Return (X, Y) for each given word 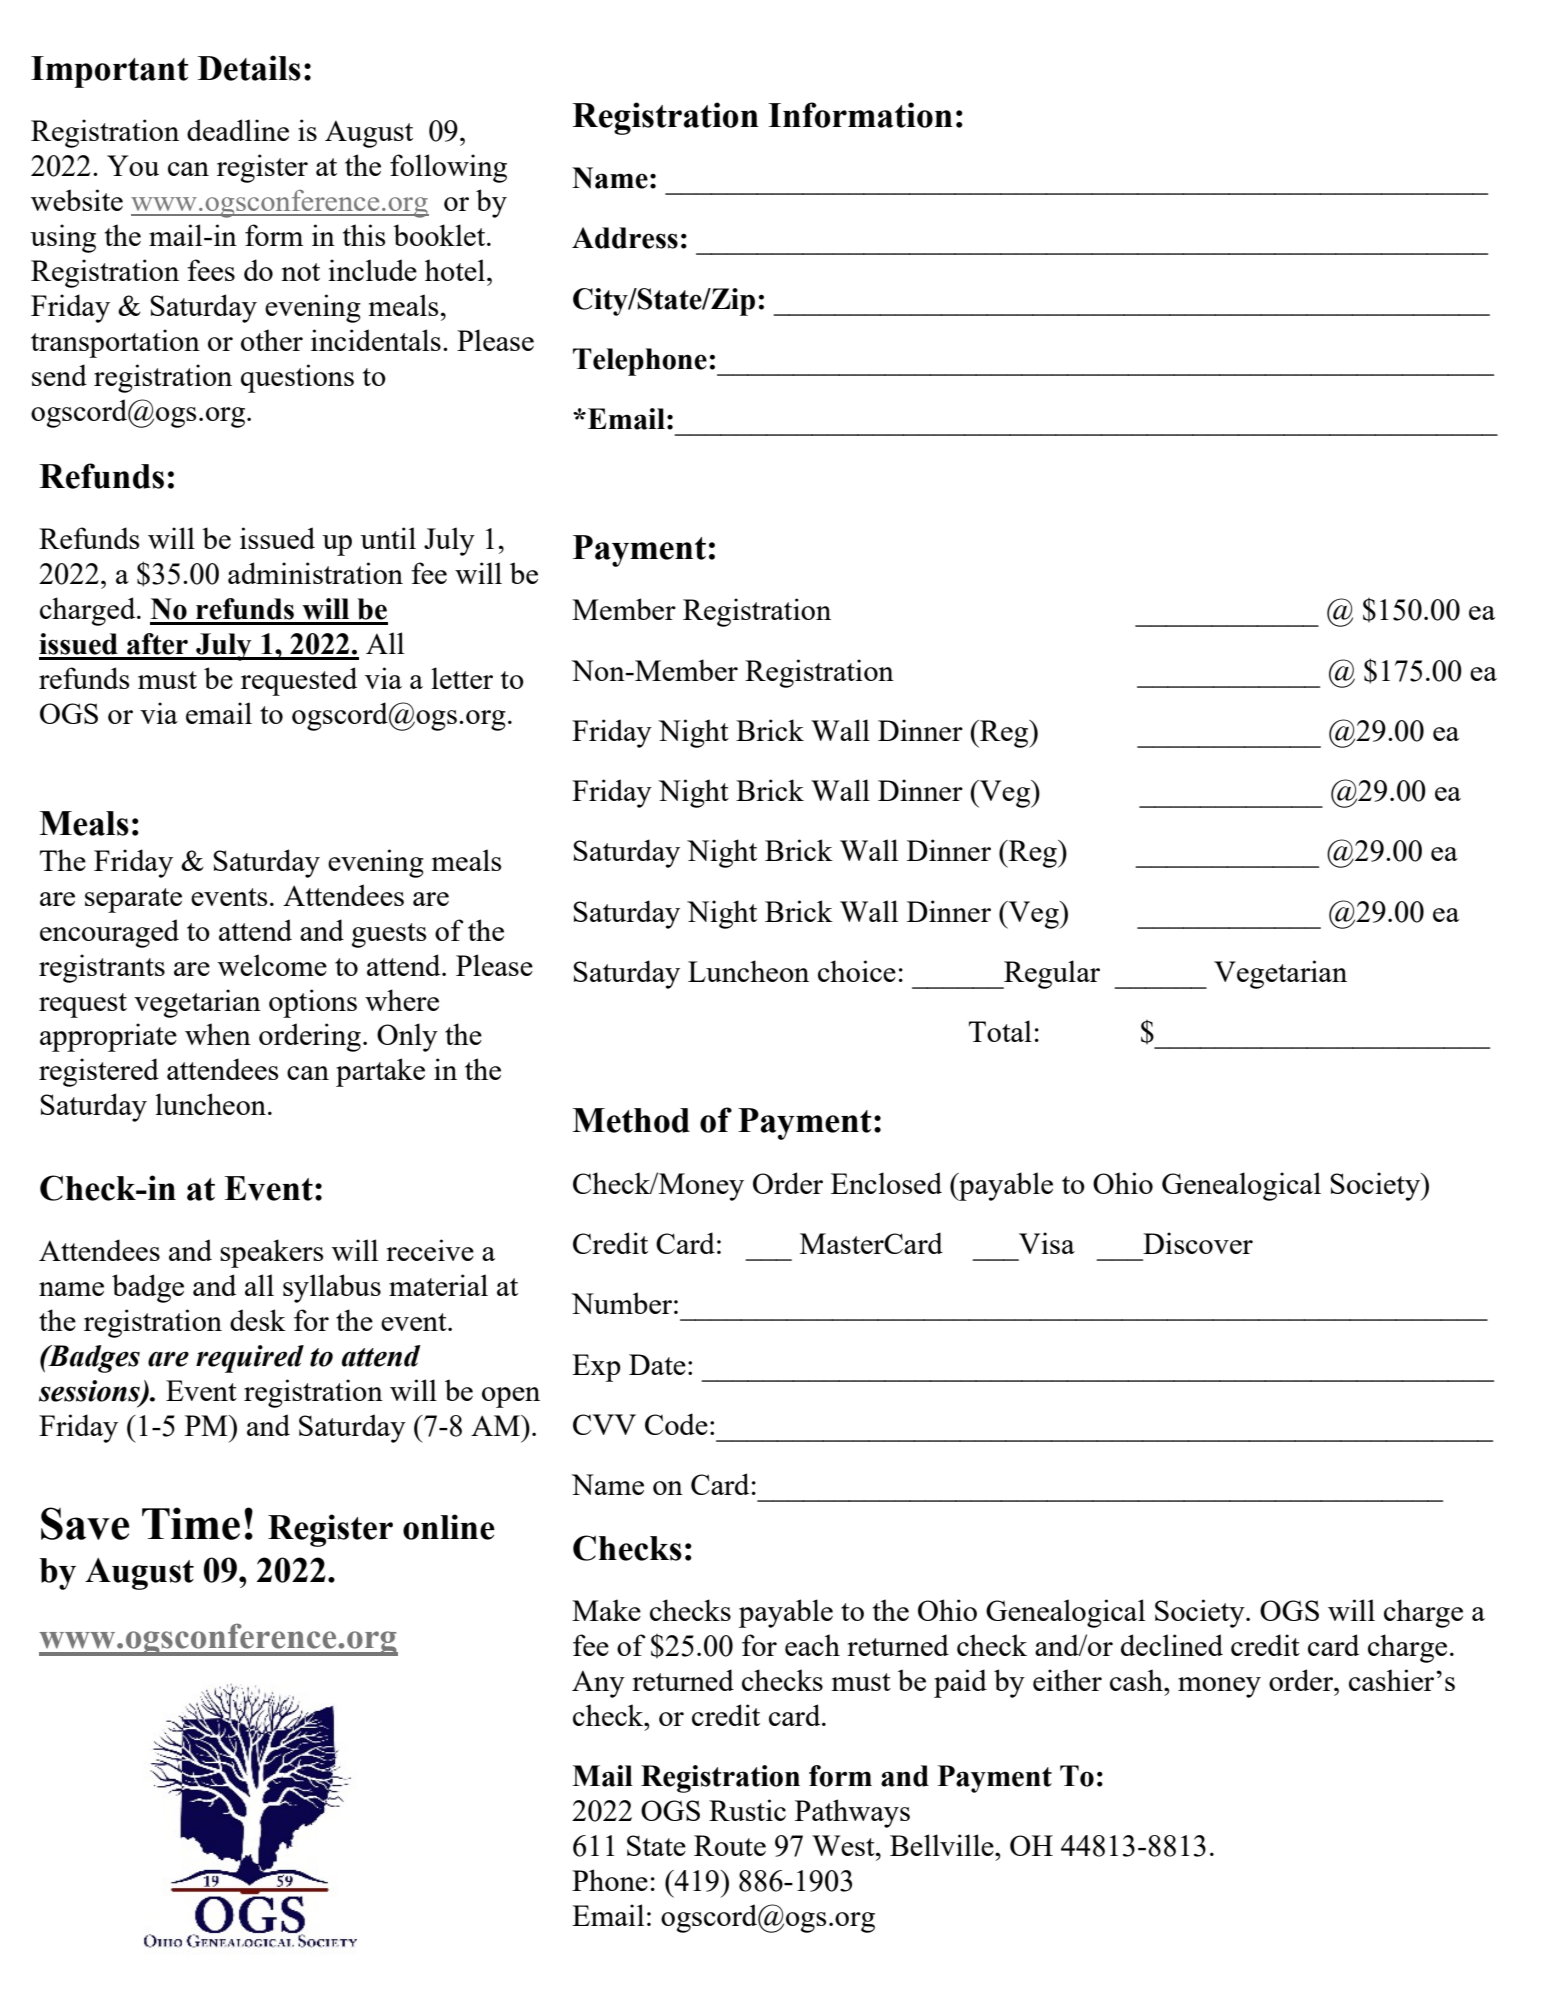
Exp (596, 1368)
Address (625, 238)
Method (631, 1120)
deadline (238, 130)
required (250, 1359)
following (448, 168)
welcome (272, 965)
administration (315, 573)
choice (857, 971)
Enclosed (886, 1183)
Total (1000, 1031)
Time (191, 1523)
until (388, 538)
